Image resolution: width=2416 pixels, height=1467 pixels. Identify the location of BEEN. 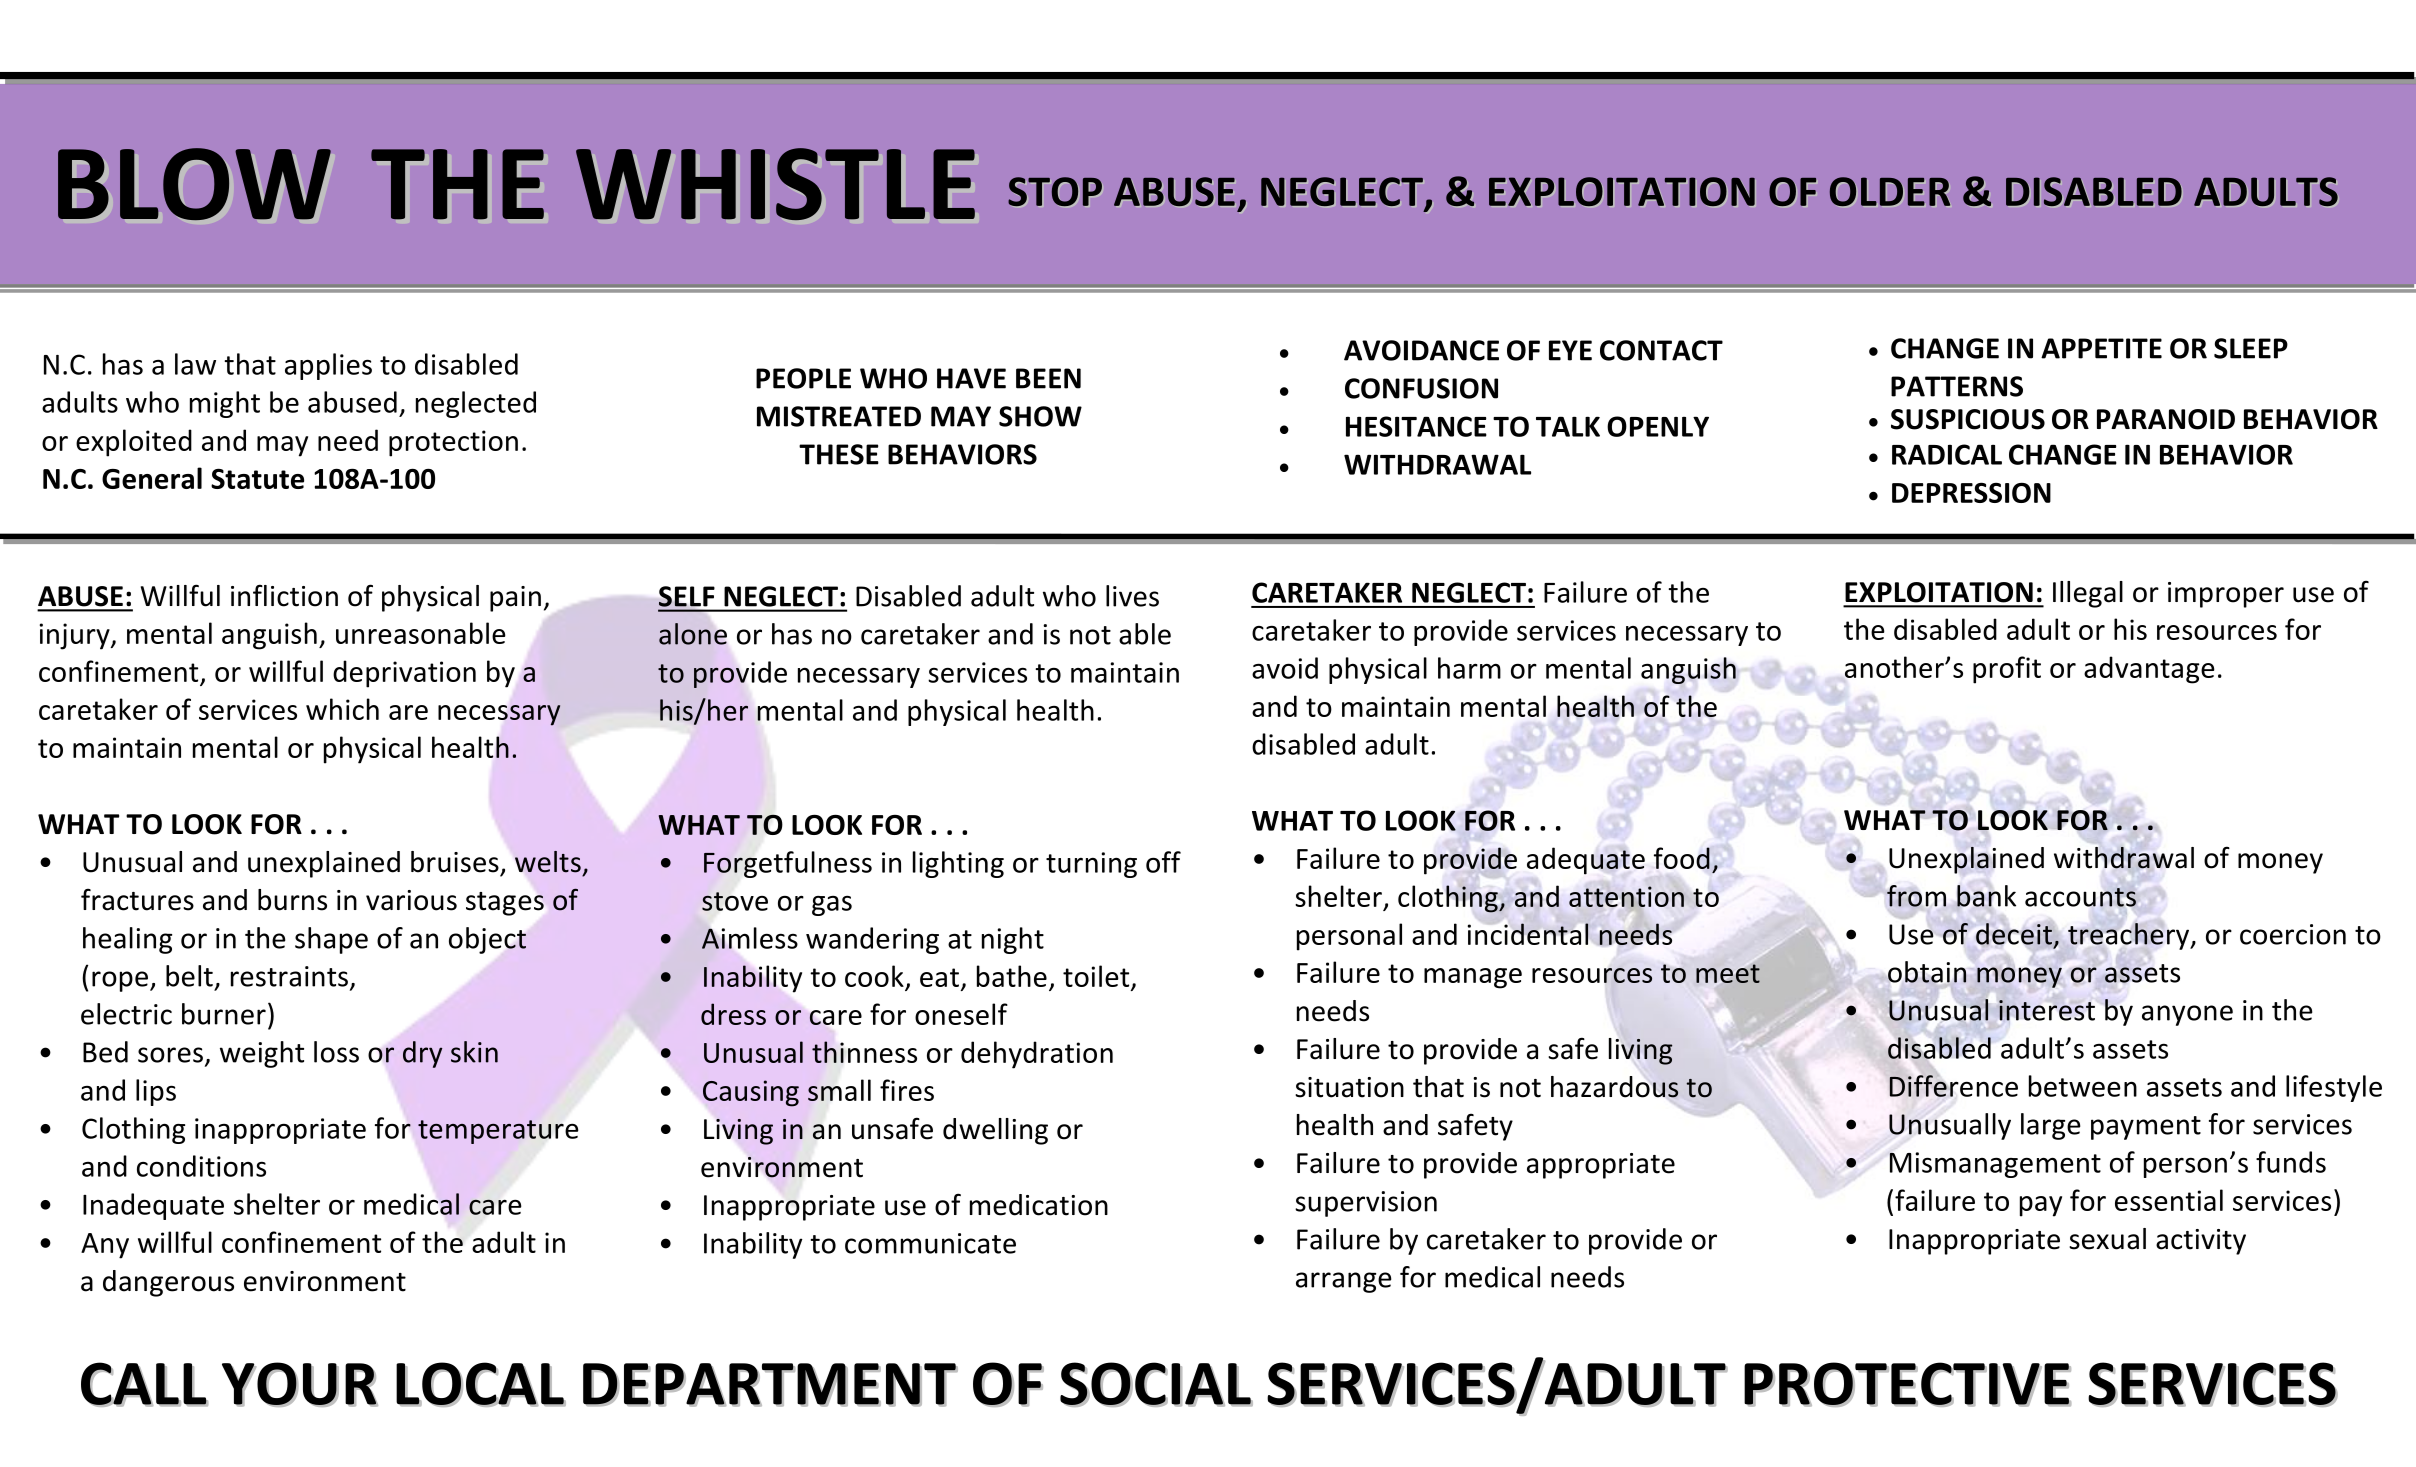
(1048, 378).
